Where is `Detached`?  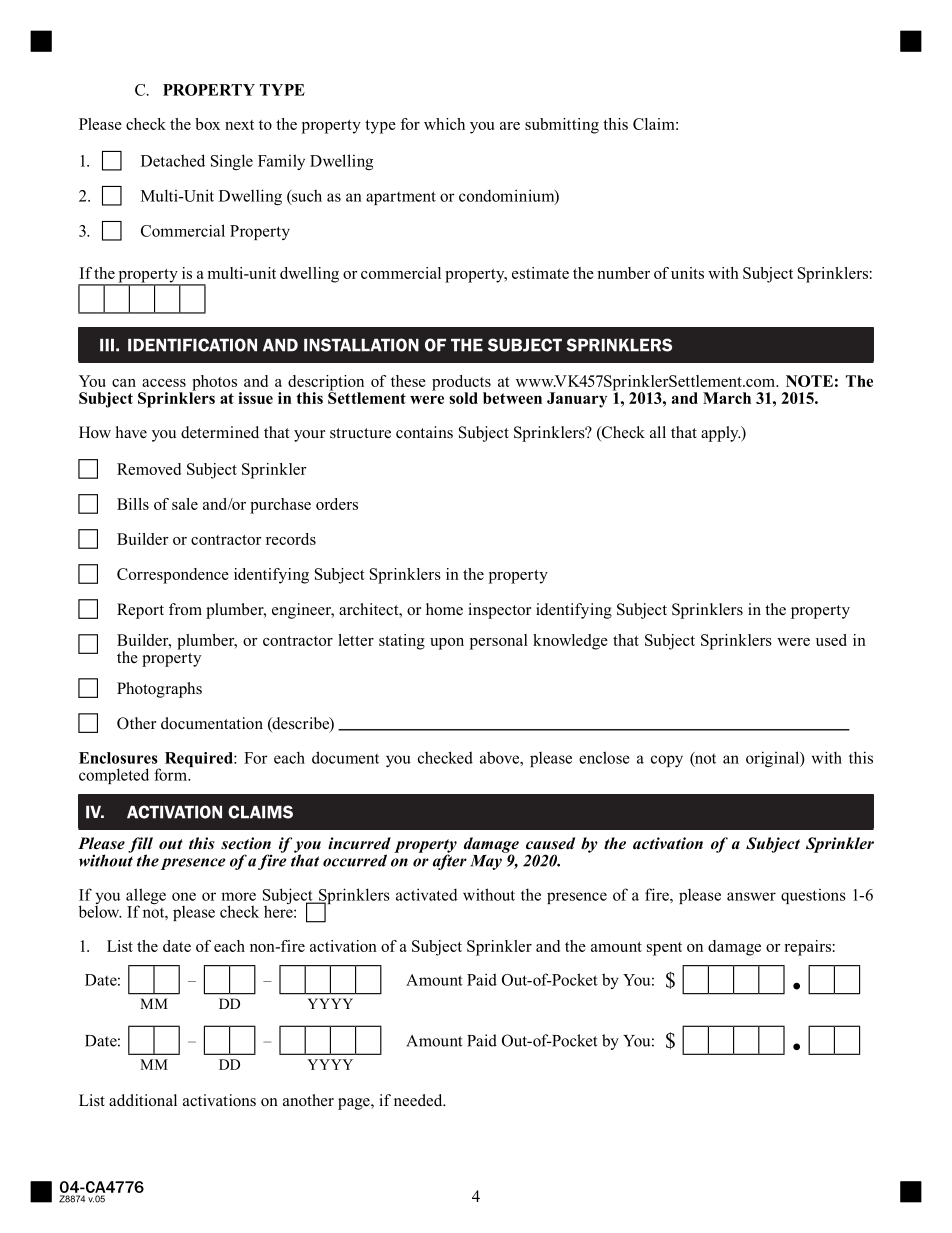
Detached is located at coordinates (173, 160).
